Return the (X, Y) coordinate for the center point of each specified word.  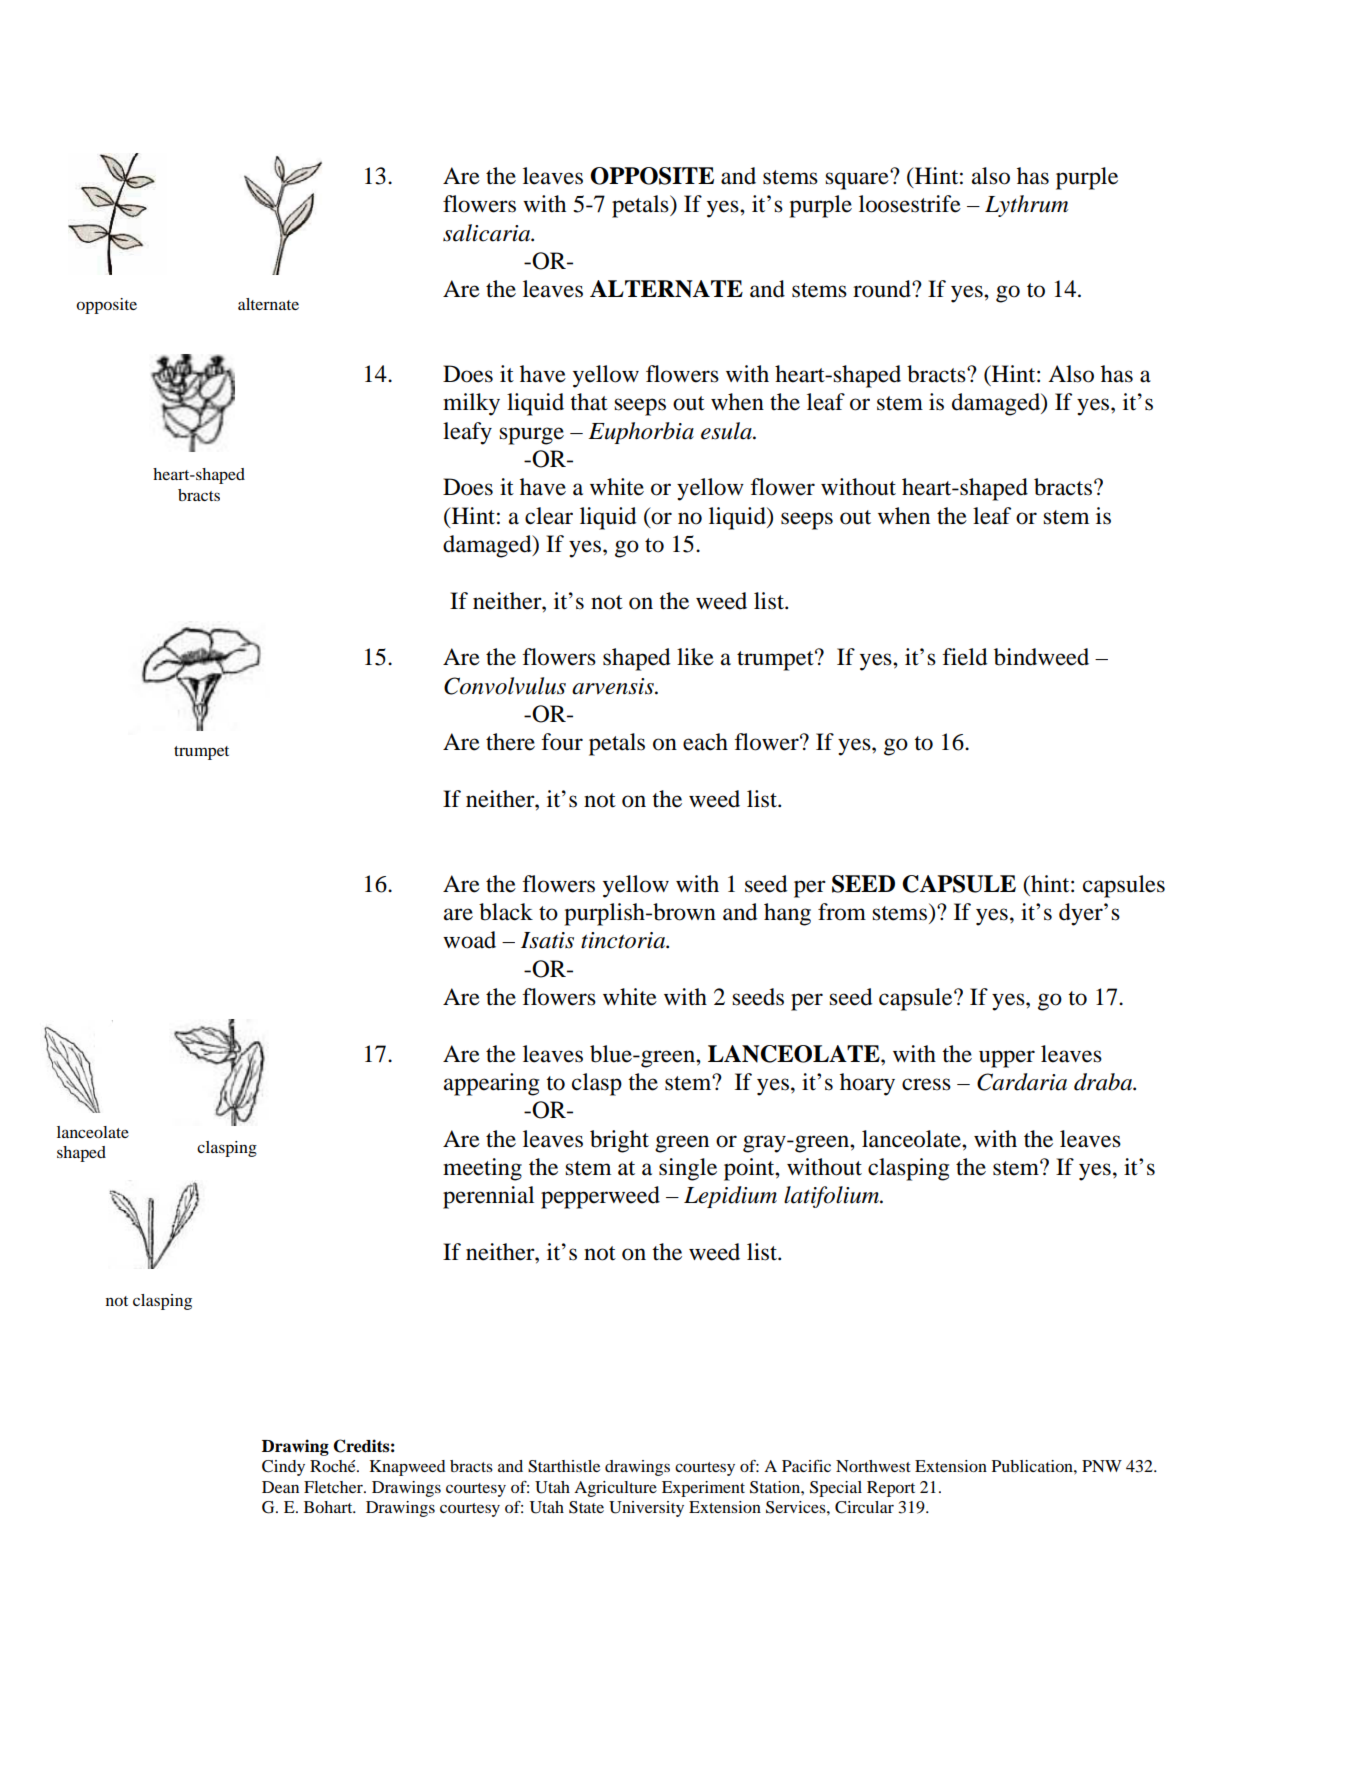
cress (926, 1084)
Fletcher (334, 1487)
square (858, 180)
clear (549, 516)
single (688, 1169)
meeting (482, 1169)
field (965, 657)
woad (469, 940)
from (842, 912)
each (705, 742)
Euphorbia (641, 433)
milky (471, 404)
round (883, 289)
